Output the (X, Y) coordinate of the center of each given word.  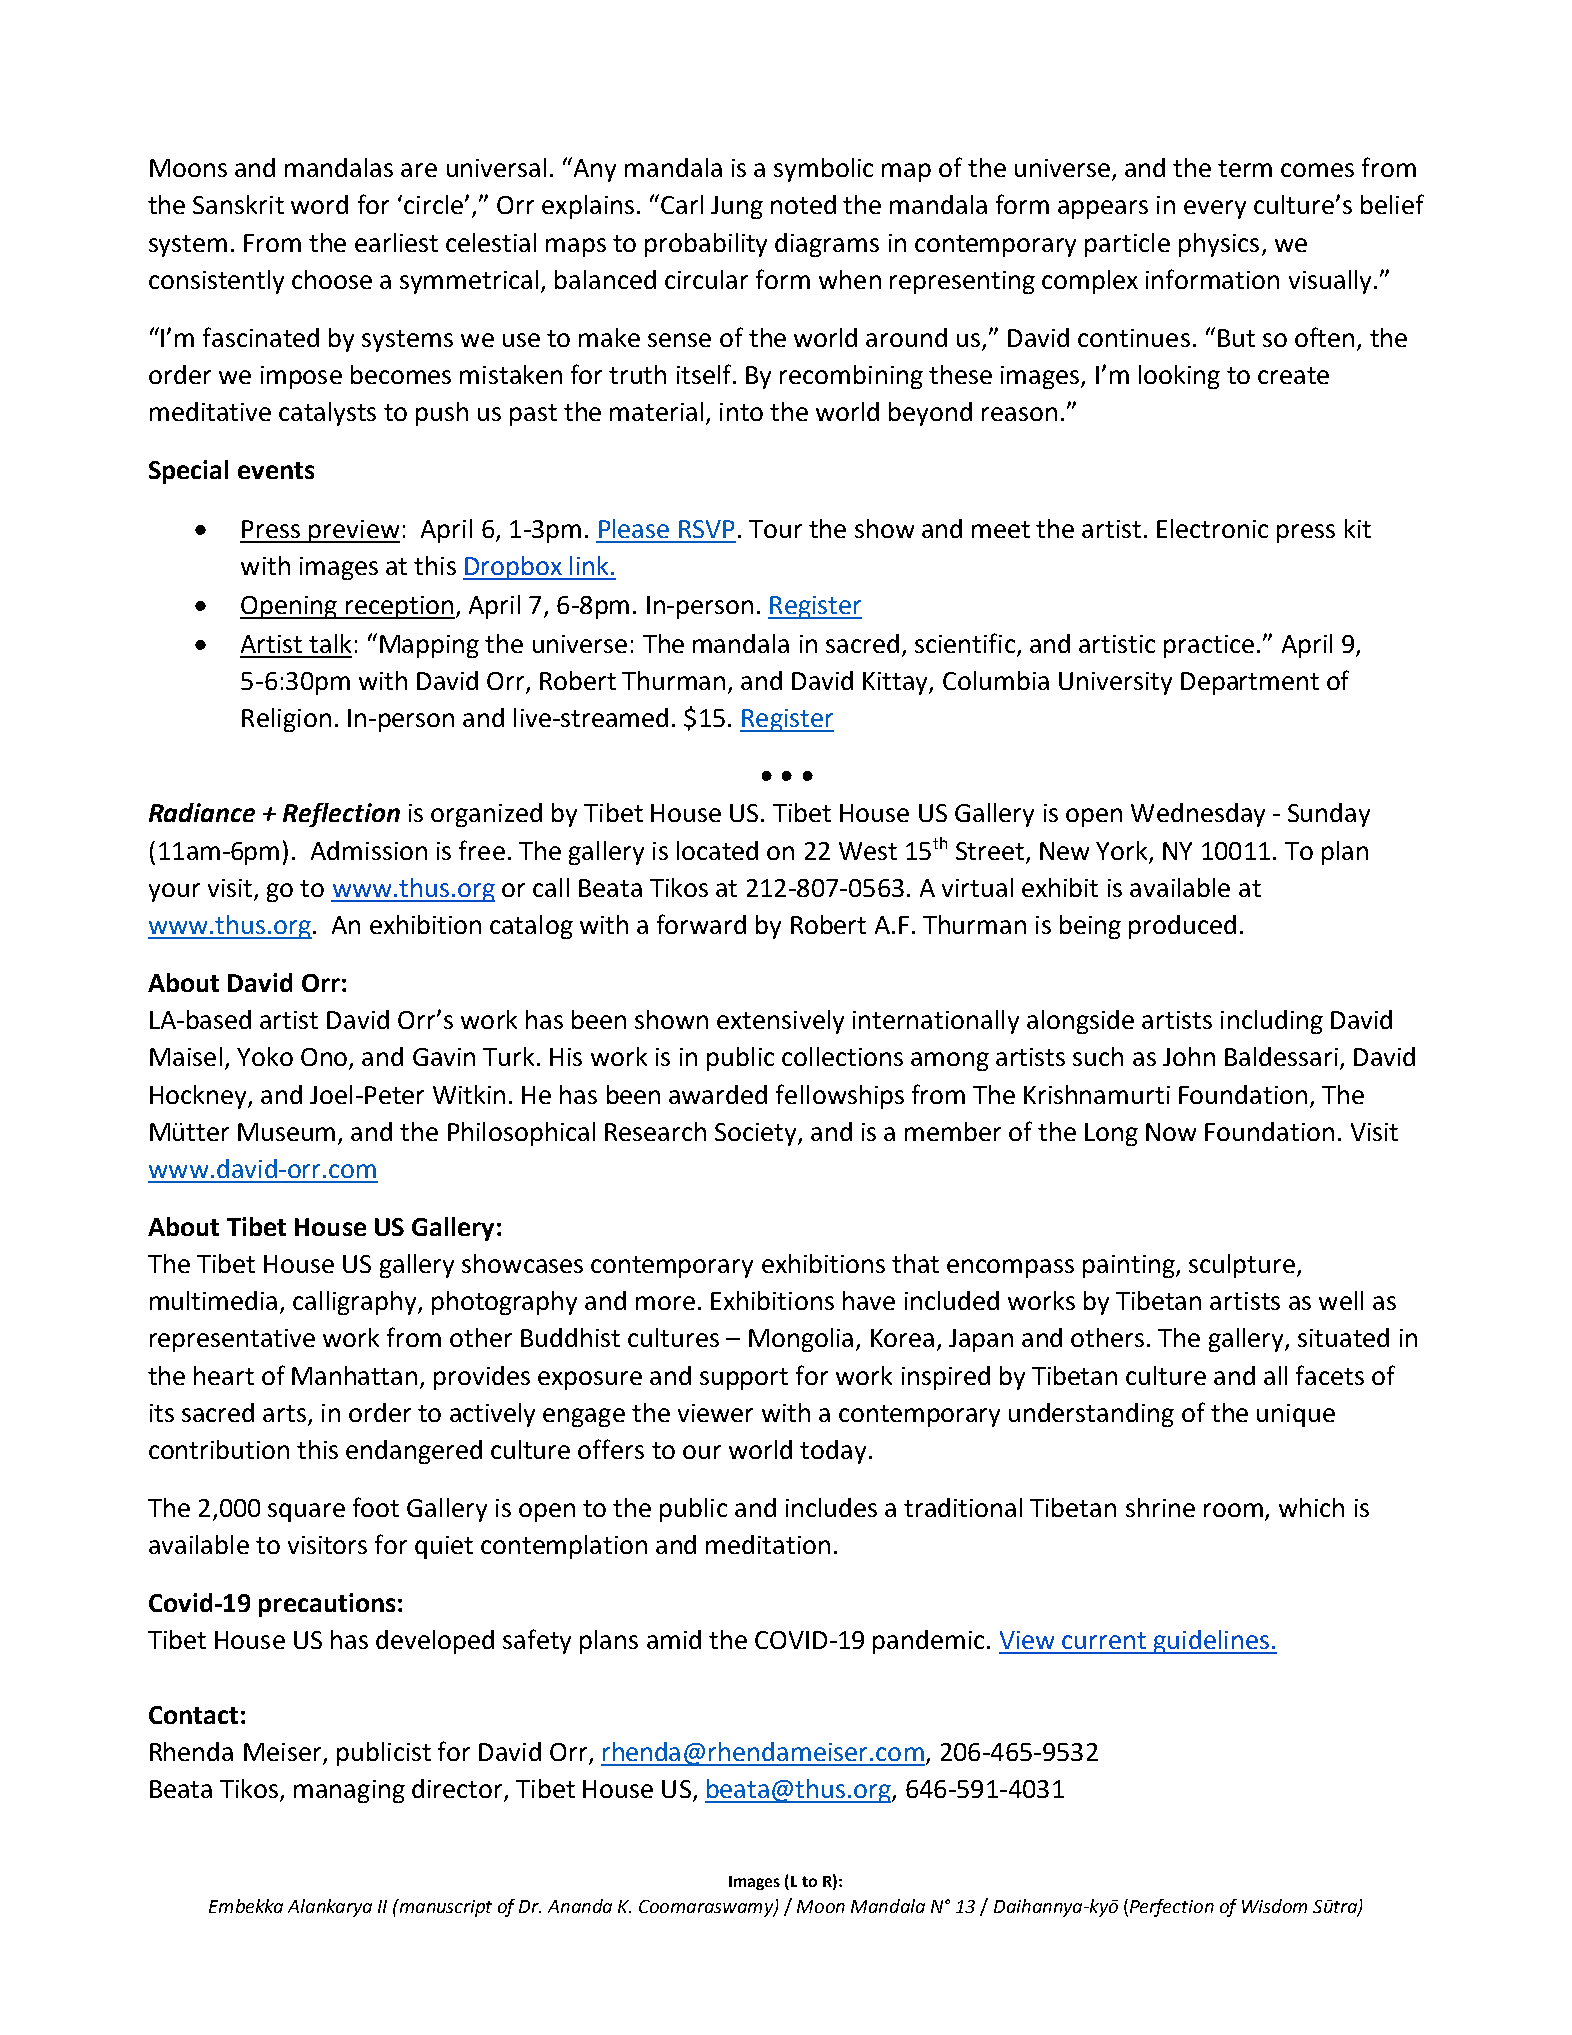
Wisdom (1274, 1906)
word (319, 204)
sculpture (1242, 1266)
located (717, 850)
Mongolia (801, 1340)
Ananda (580, 1906)
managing (349, 1791)
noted (803, 204)
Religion (286, 720)
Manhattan (354, 1375)
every (1215, 209)
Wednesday (1198, 815)
